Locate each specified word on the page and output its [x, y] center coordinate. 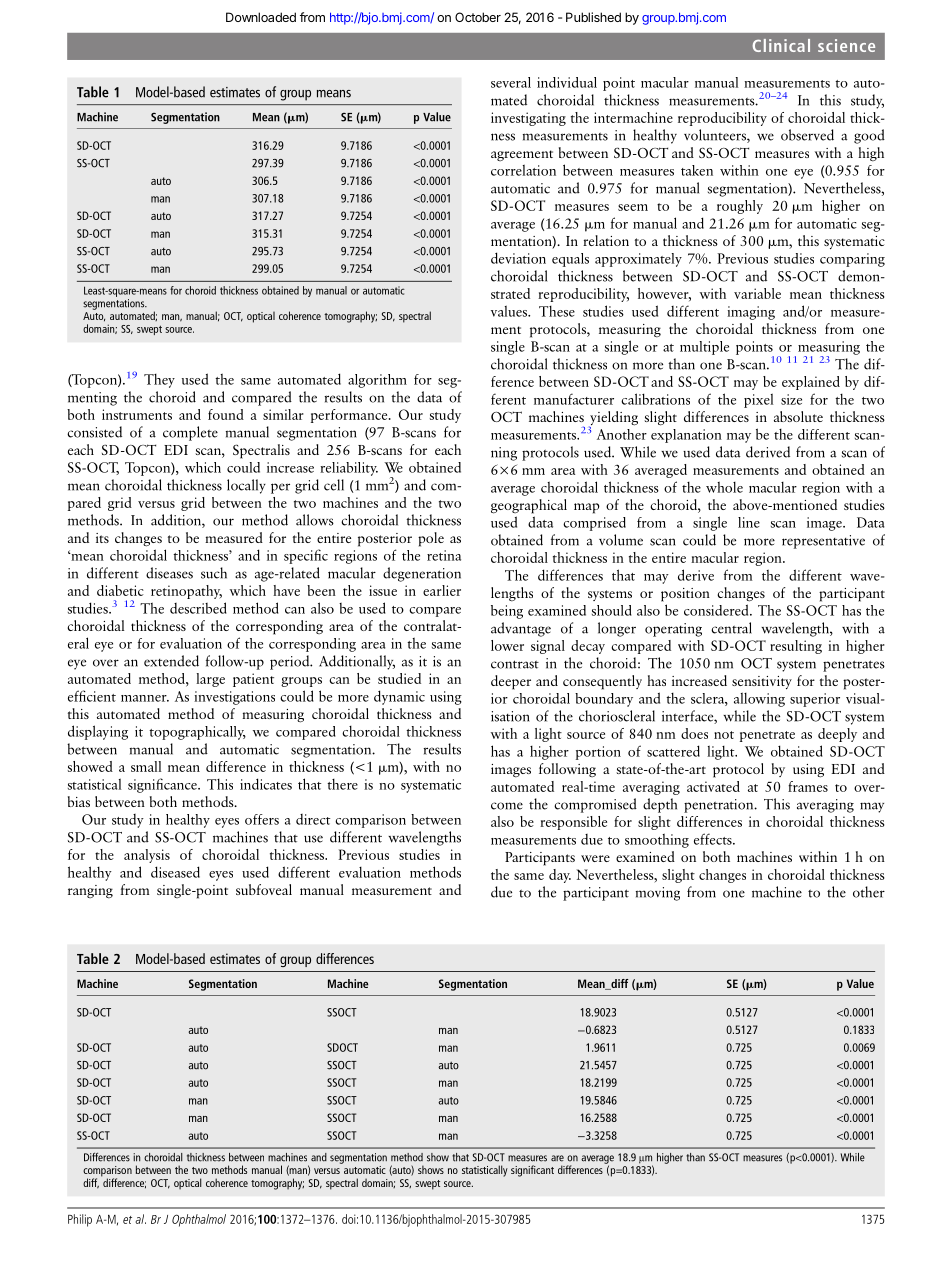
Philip [80, 1220]
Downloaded [261, 17]
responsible [573, 823]
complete [190, 433]
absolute [798, 416]
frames [808, 786]
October [478, 17]
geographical [529, 506]
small [146, 766]
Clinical [781, 45]
